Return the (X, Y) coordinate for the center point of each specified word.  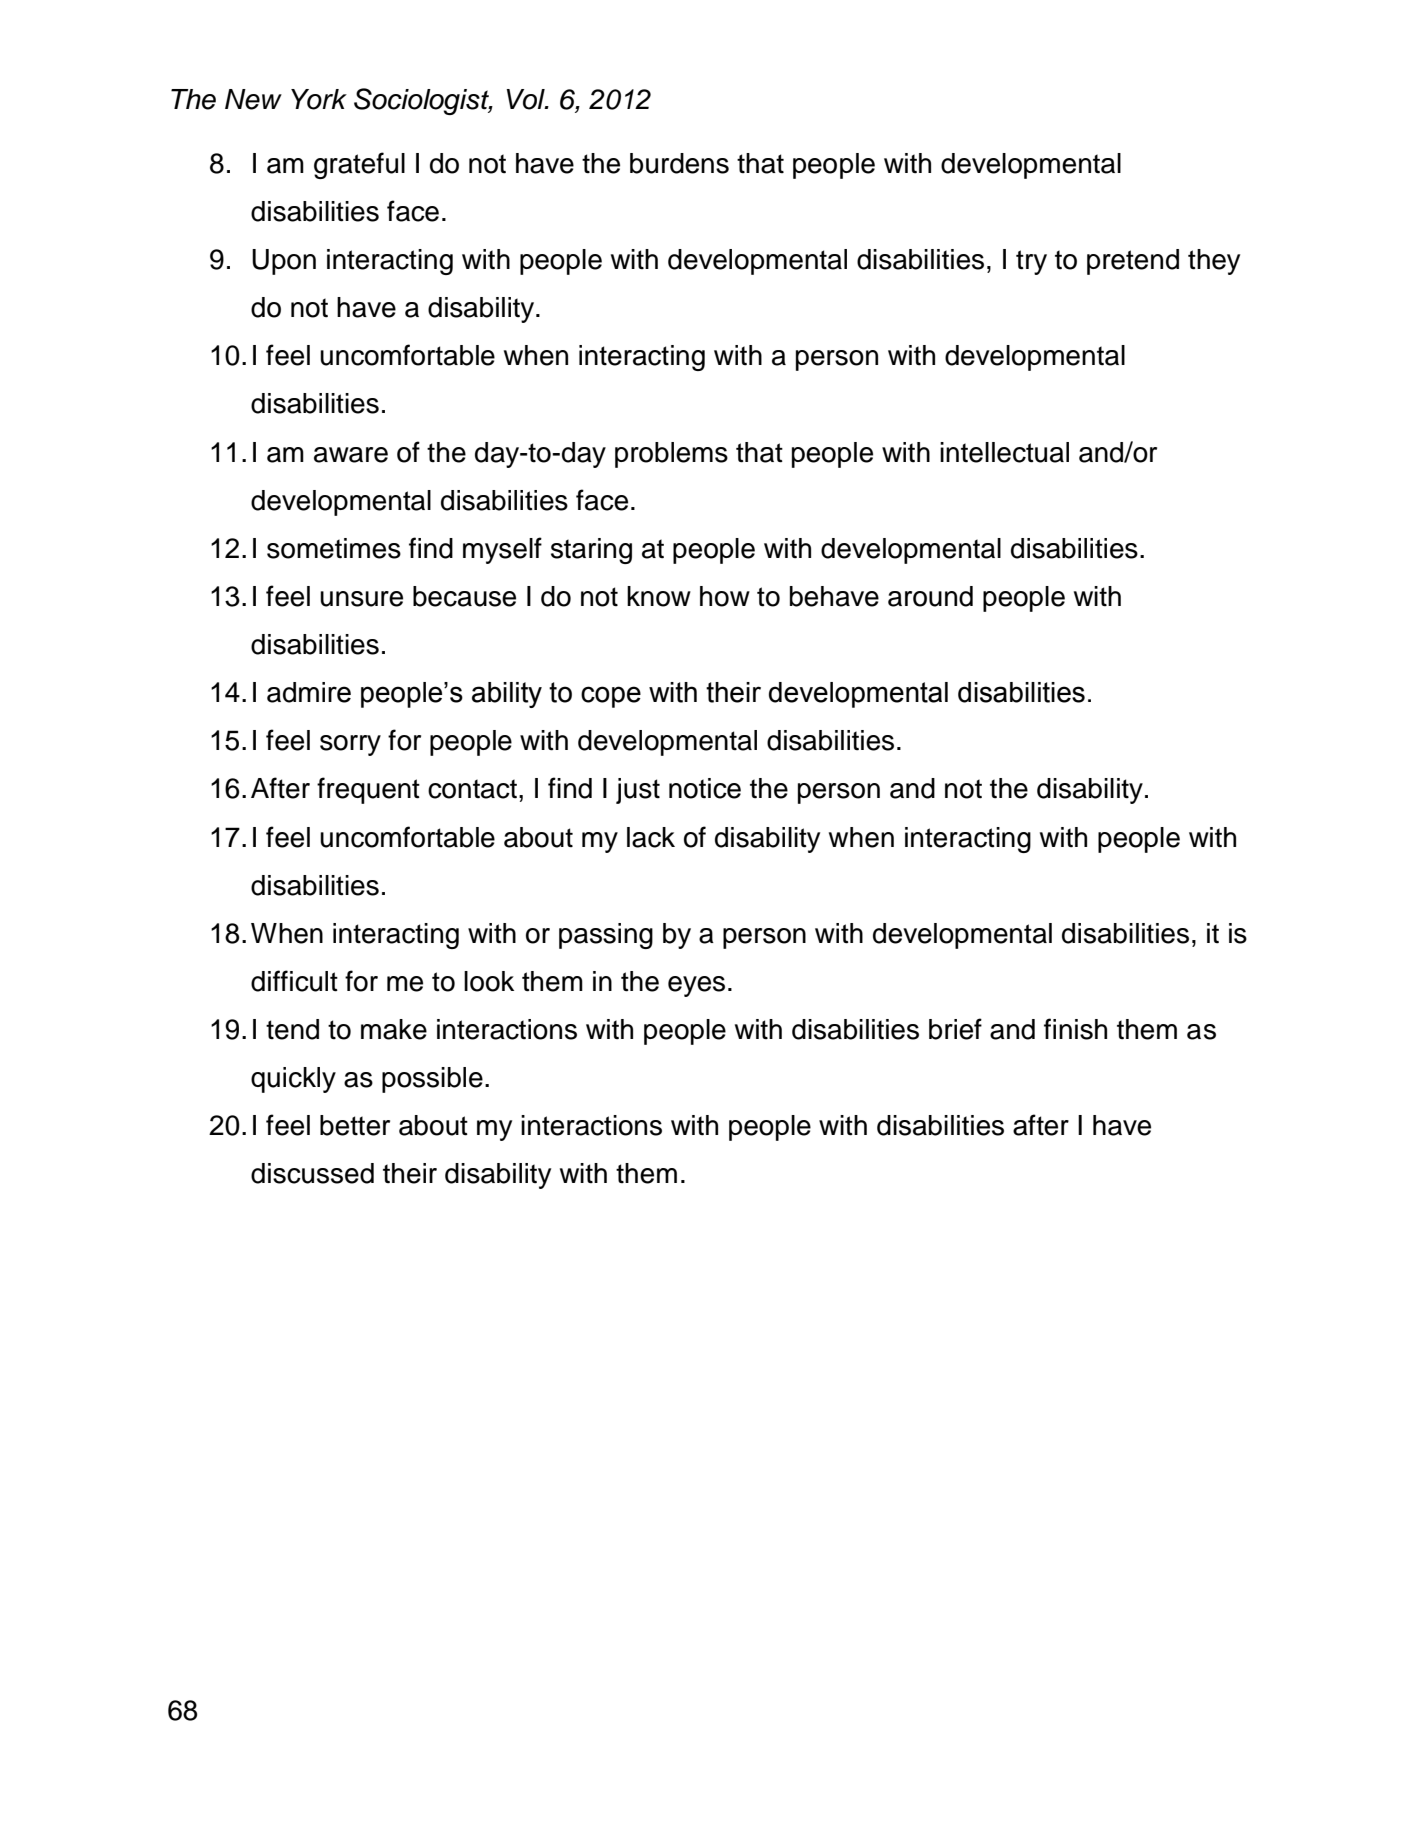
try (1031, 262)
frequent (368, 790)
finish (1075, 1029)
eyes (696, 986)
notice (705, 788)
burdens (679, 163)
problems (671, 455)
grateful (359, 165)
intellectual (1004, 452)
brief (955, 1029)
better (355, 1125)
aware (351, 455)
